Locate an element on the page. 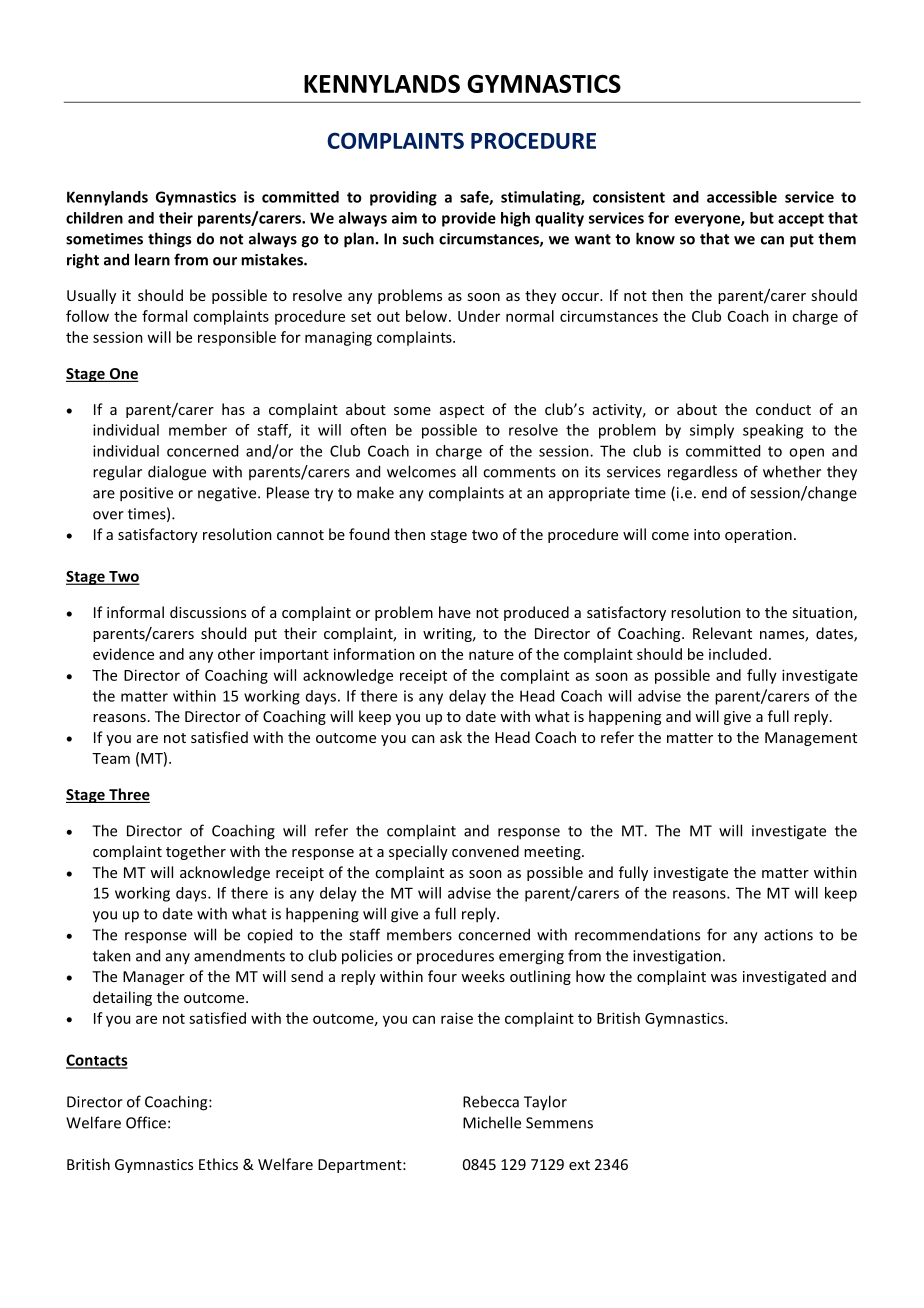 This document has height=1308, width=924. but is located at coordinates (762, 218).
